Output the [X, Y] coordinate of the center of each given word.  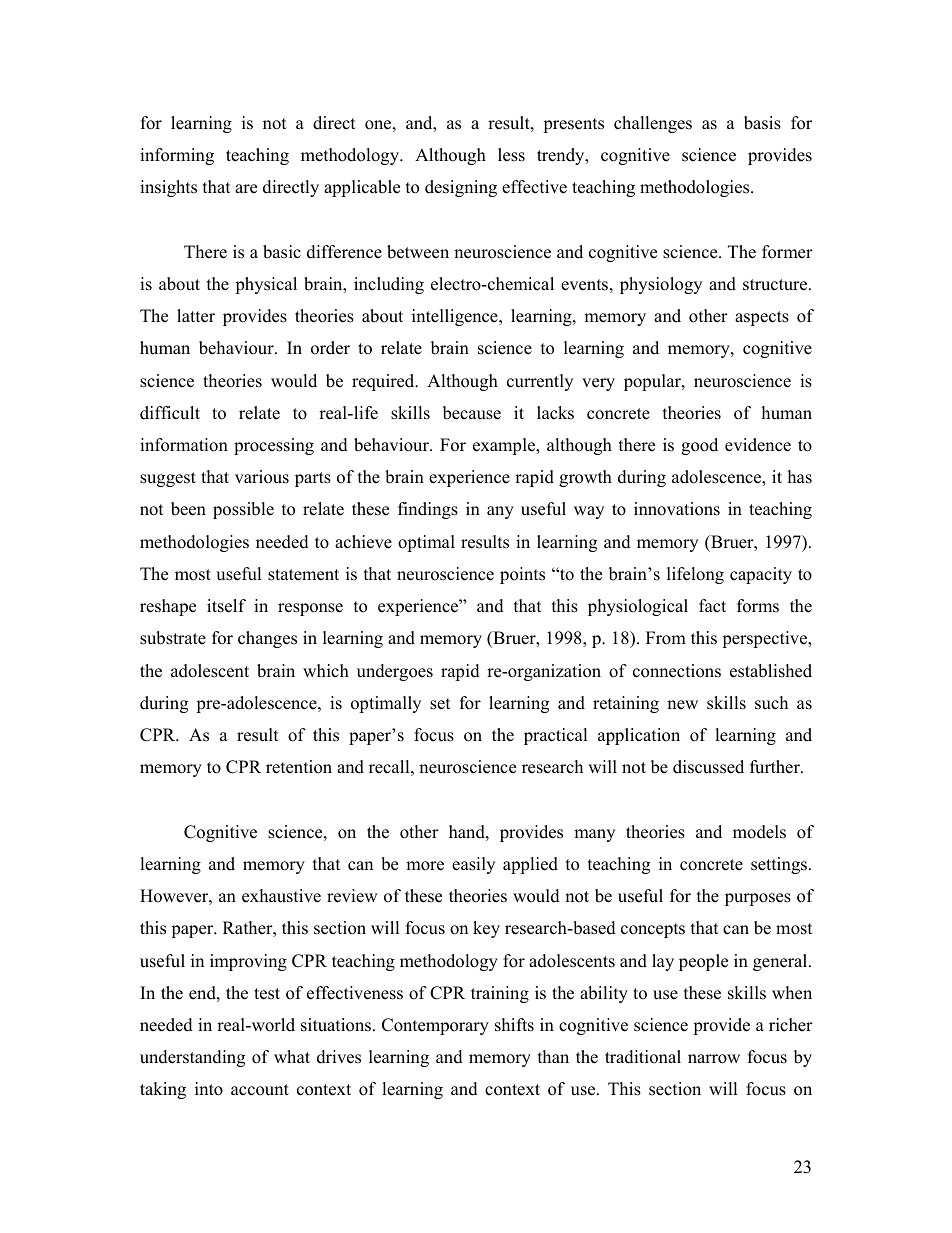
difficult [170, 413]
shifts [514, 1025]
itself [226, 606]
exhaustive [281, 896]
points [522, 575]
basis [762, 123]
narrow [714, 1059]
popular [653, 382]
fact [712, 606]
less [511, 155]
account [260, 1090]
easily [473, 865]
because [472, 413]
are [246, 189]
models [759, 832]
